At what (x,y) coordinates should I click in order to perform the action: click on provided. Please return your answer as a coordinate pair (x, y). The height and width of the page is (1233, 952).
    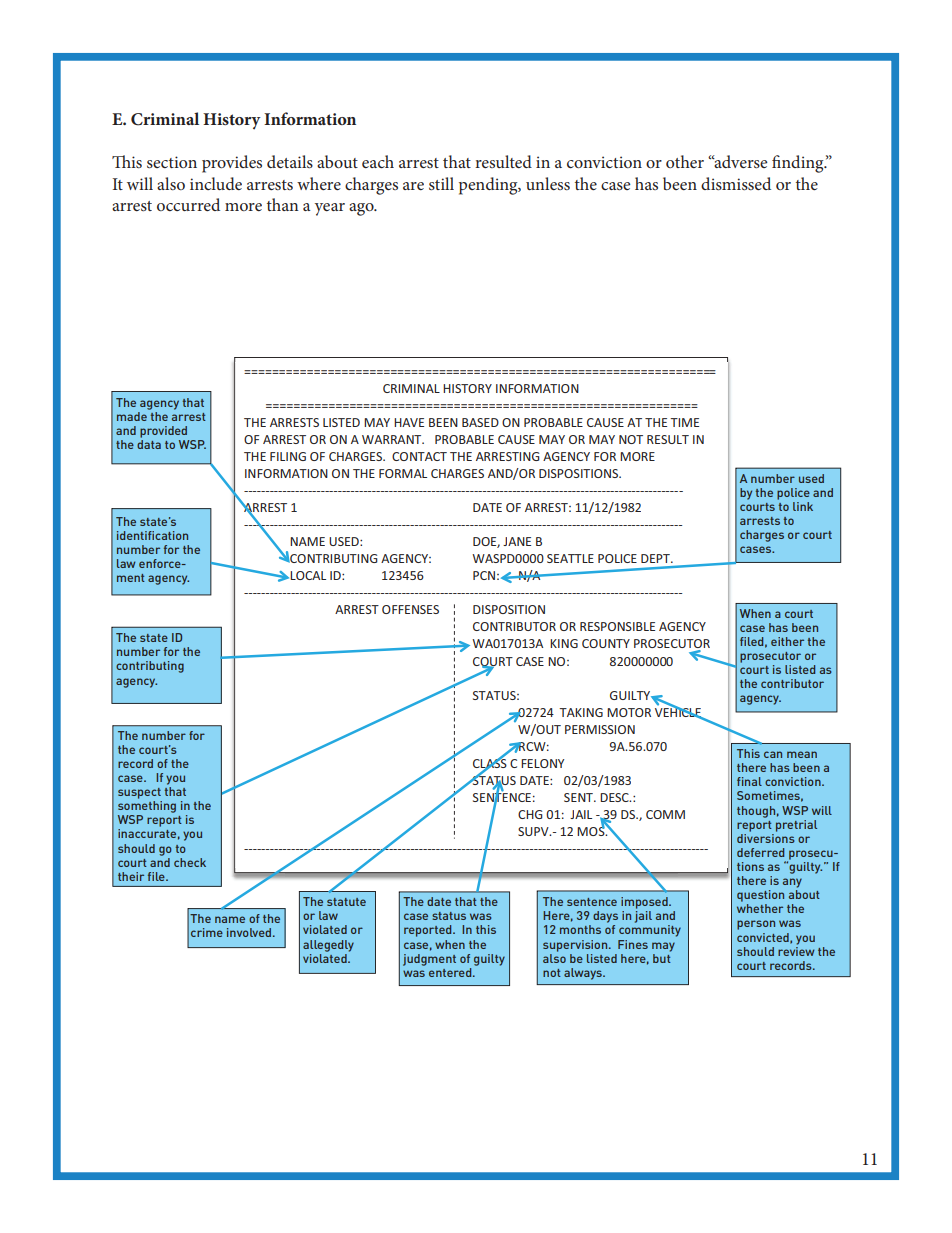
    Looking at the image, I should click on (163, 432).
